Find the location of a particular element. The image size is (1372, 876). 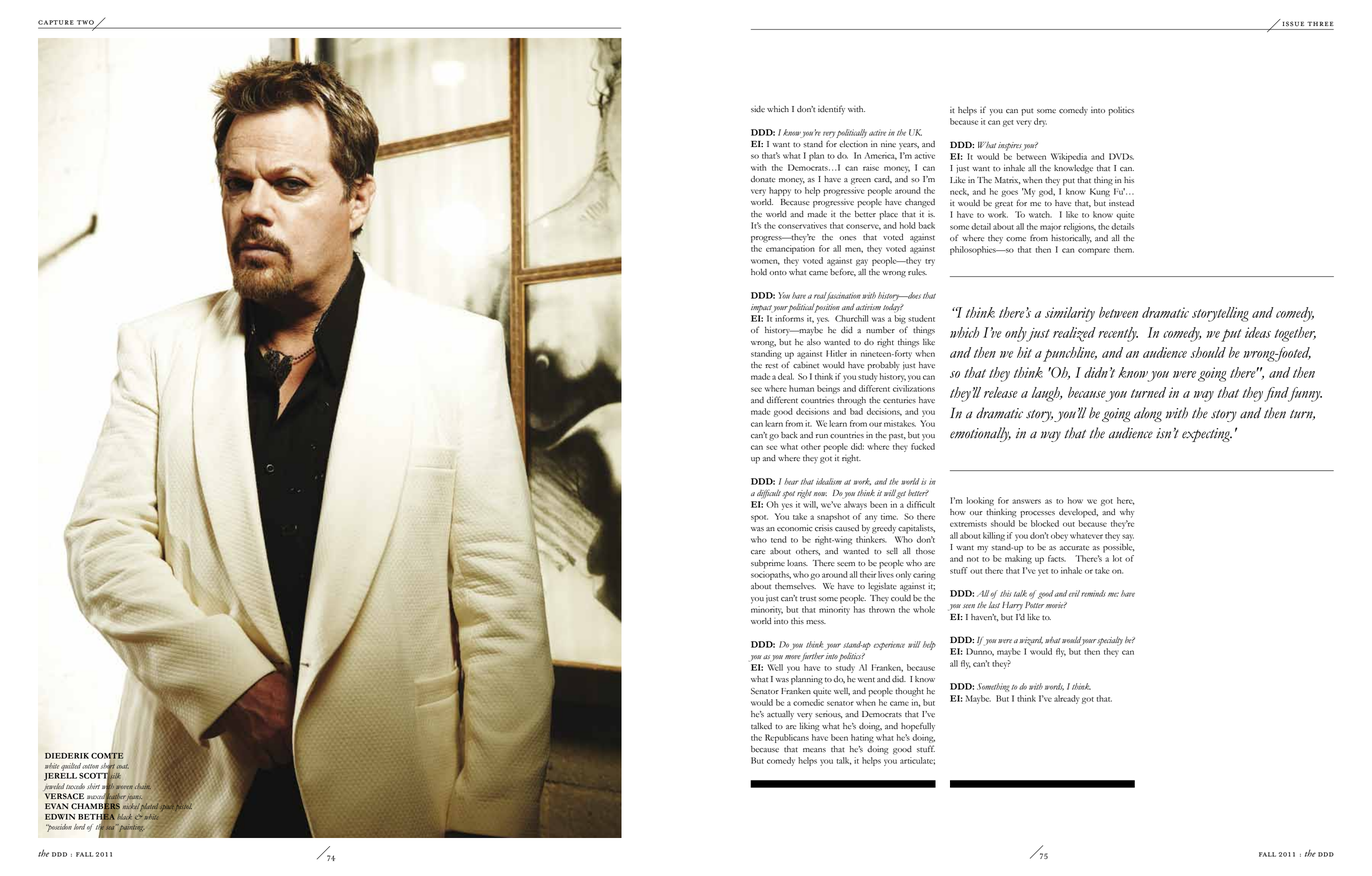

informs is located at coordinates (789, 318).
